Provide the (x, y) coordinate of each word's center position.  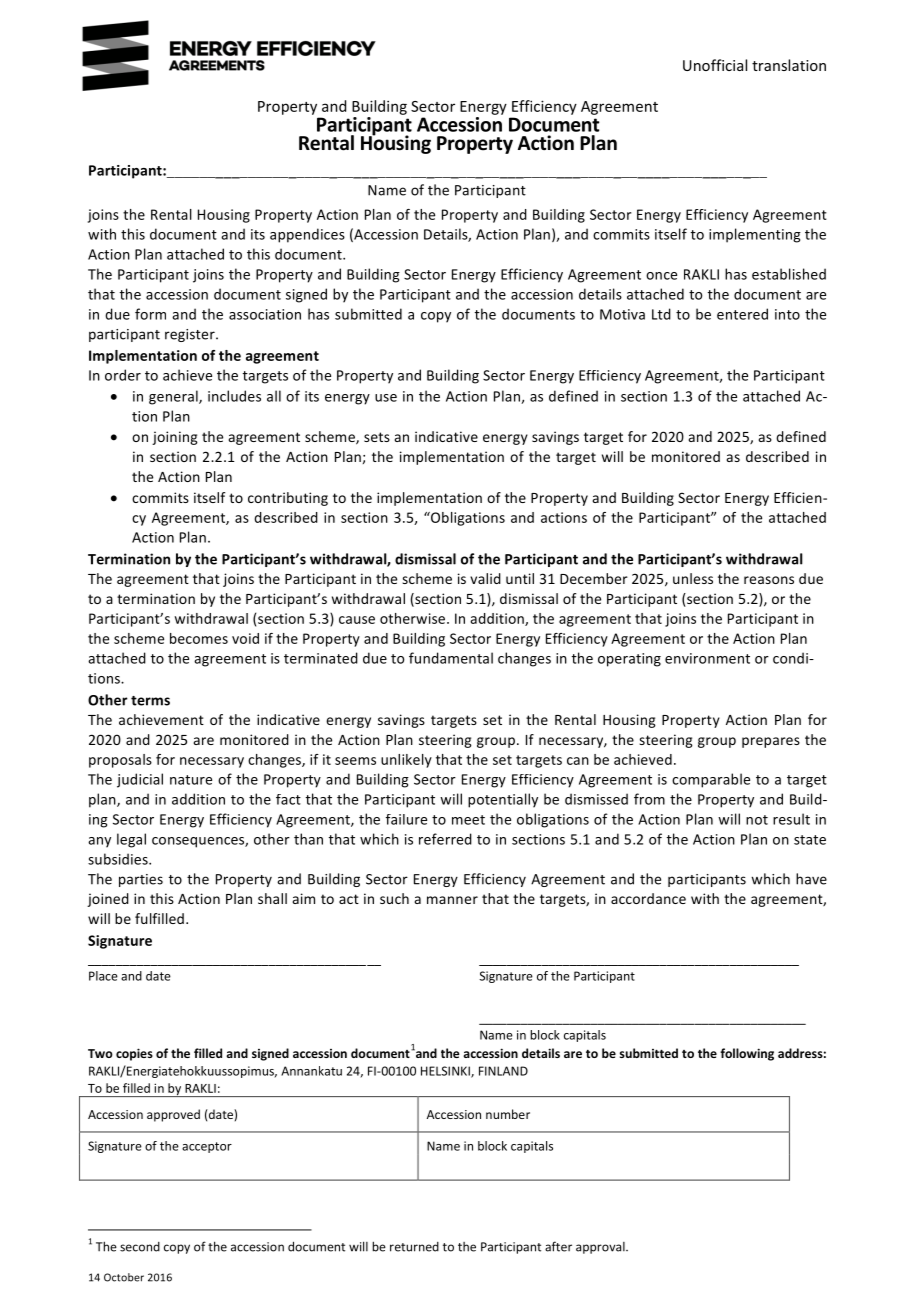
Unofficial (715, 65)
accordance (648, 898)
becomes (199, 638)
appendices (307, 235)
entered (742, 314)
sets (377, 437)
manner (452, 900)
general (174, 397)
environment (707, 658)
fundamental (451, 658)
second (140, 1247)
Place (103, 976)
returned (414, 1247)
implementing (755, 235)
